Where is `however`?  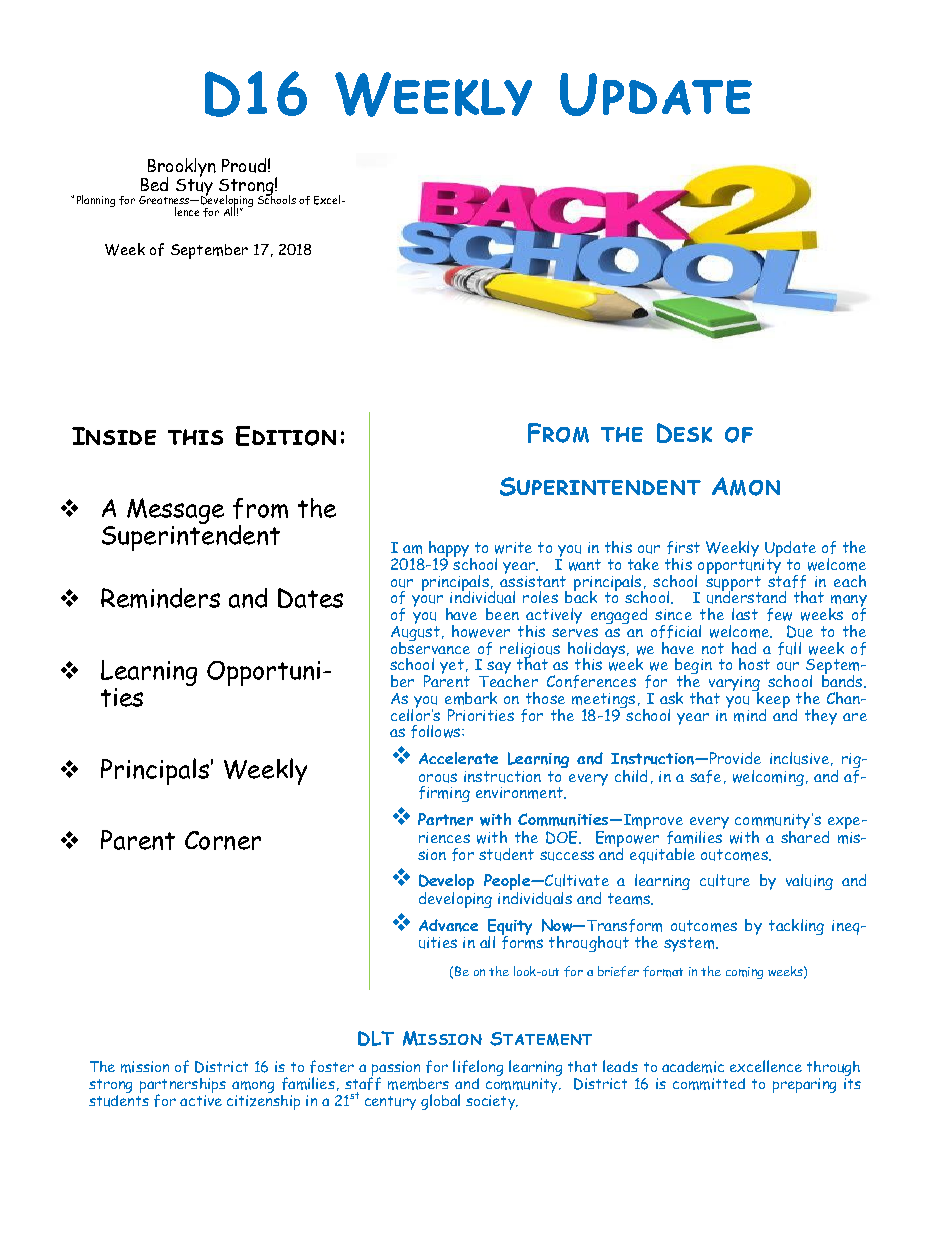
however is located at coordinates (481, 631).
